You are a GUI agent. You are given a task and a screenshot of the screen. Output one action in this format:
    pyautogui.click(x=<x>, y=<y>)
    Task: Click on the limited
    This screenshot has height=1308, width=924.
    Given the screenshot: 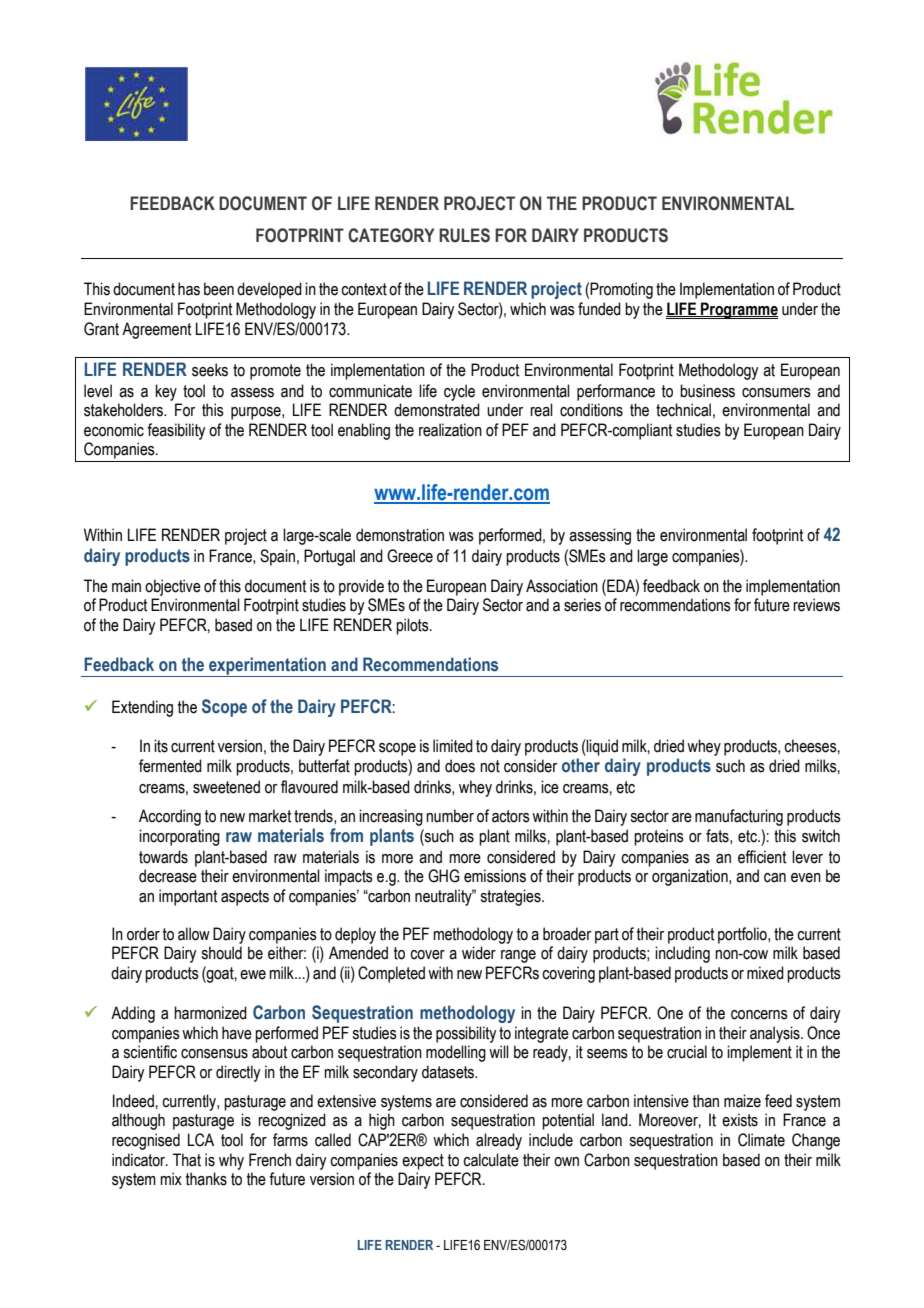 What is the action you would take?
    pyautogui.click(x=453, y=746)
